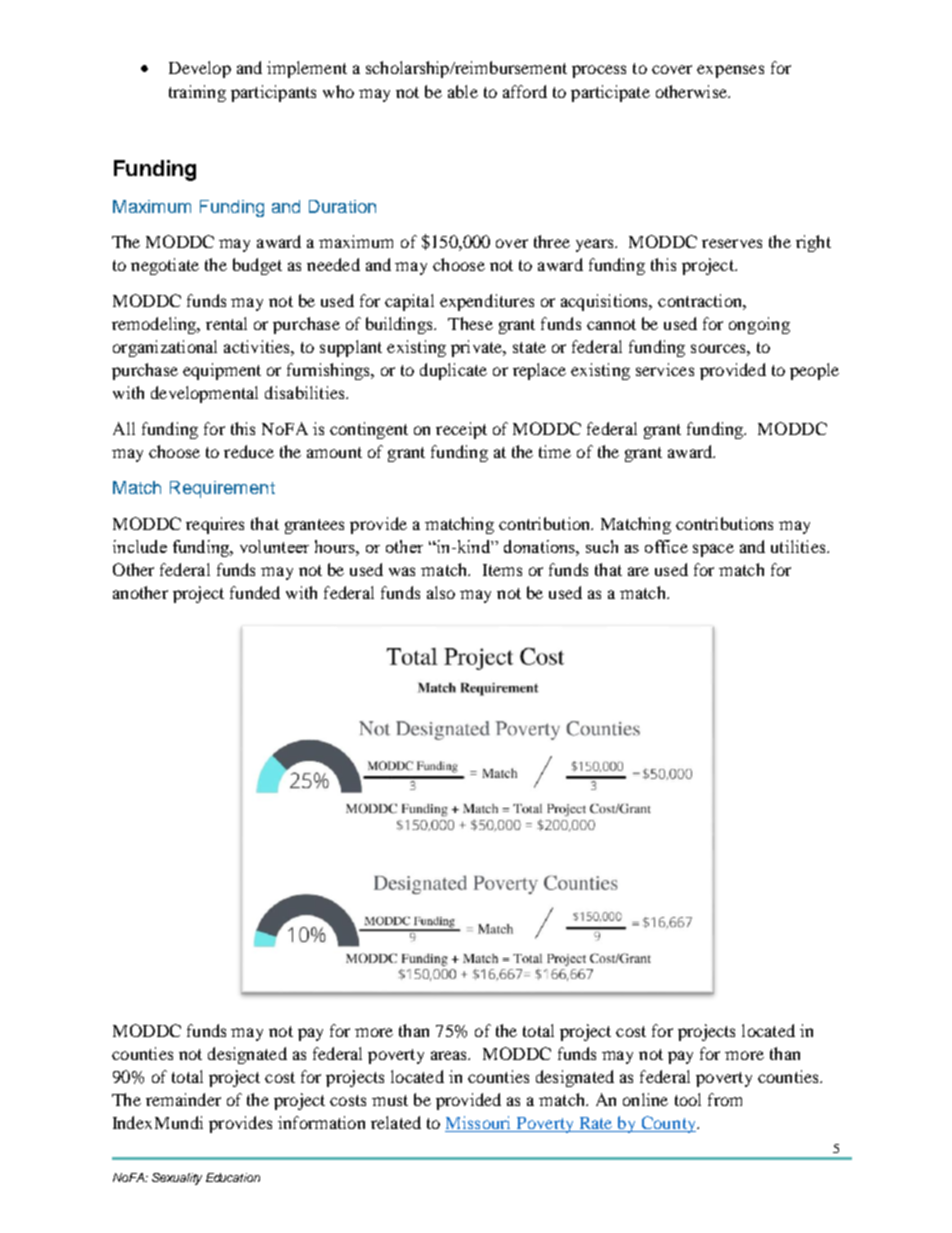 Image resolution: width=952 pixels, height=1233 pixels. What do you see at coordinates (479, 1124) in the screenshot?
I see `Missouri` at bounding box center [479, 1124].
